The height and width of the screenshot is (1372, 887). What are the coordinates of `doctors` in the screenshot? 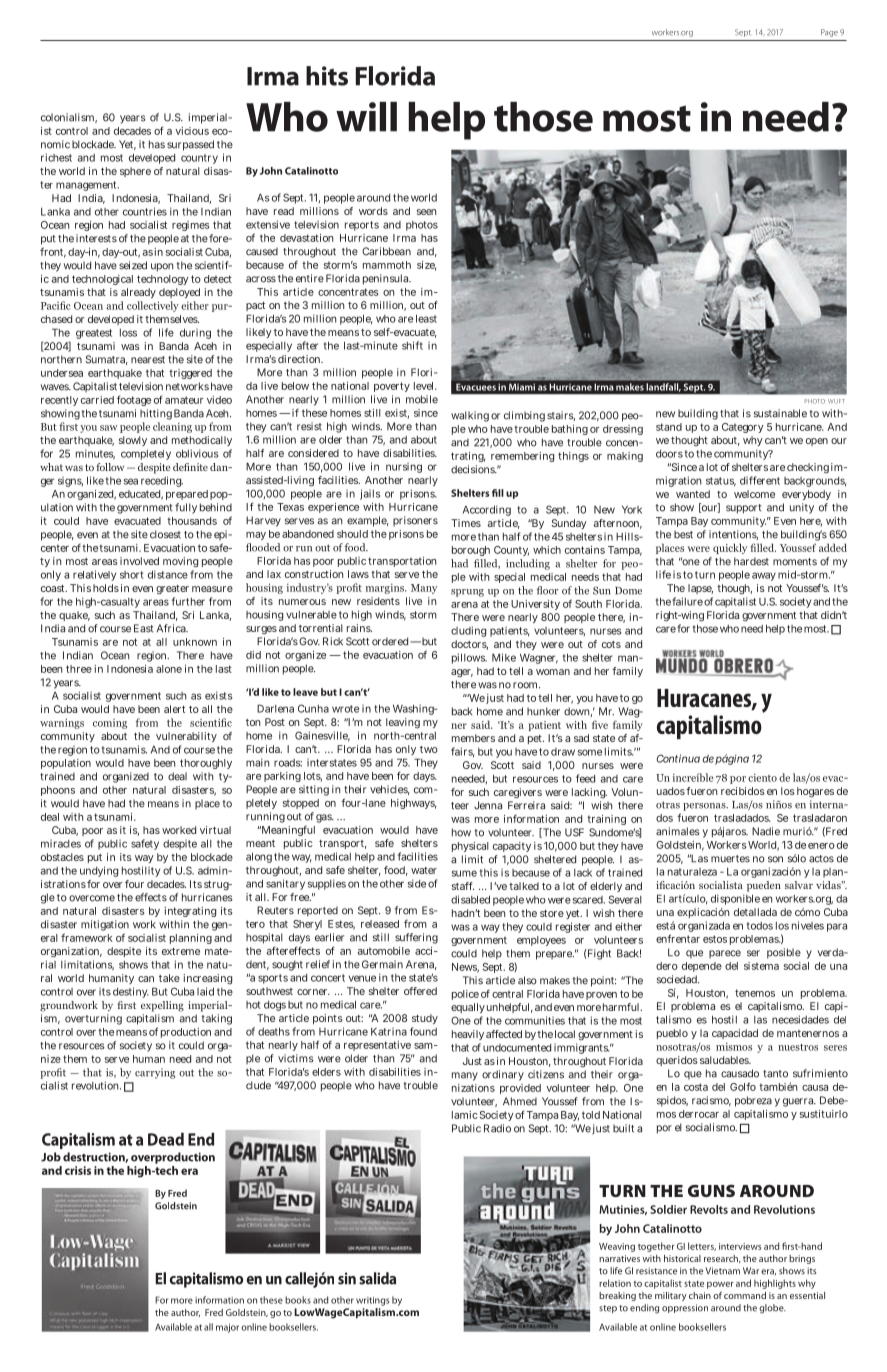 It's located at (469, 645).
